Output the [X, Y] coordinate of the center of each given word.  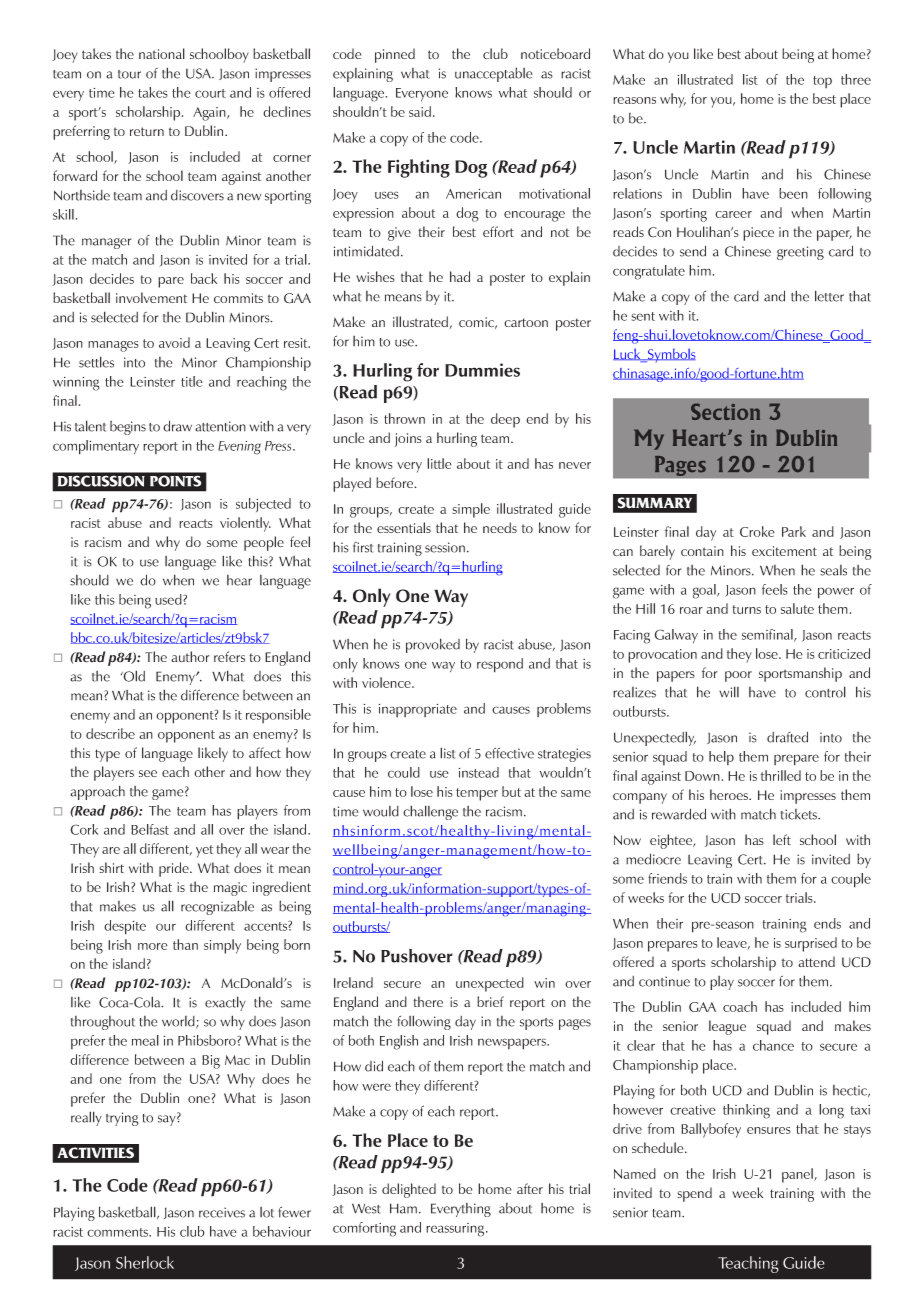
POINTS [175, 481]
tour [129, 74]
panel [798, 1175]
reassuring [456, 1230]
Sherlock [145, 1262]
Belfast [150, 829]
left [782, 839]
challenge [430, 812]
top [822, 82]
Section [725, 411]
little [439, 463]
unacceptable [493, 74]
